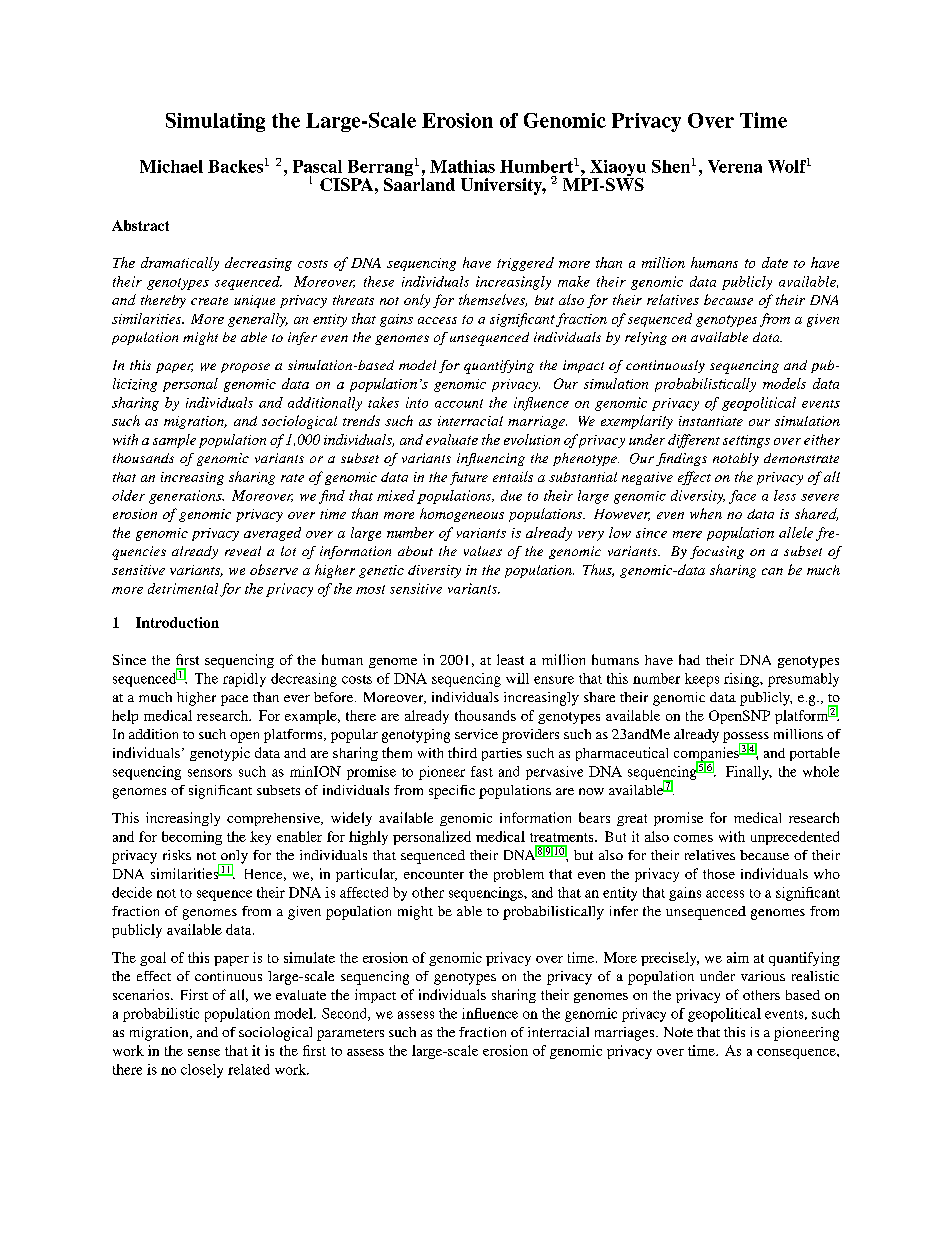  I want to click on Simulating, so click(215, 122).
